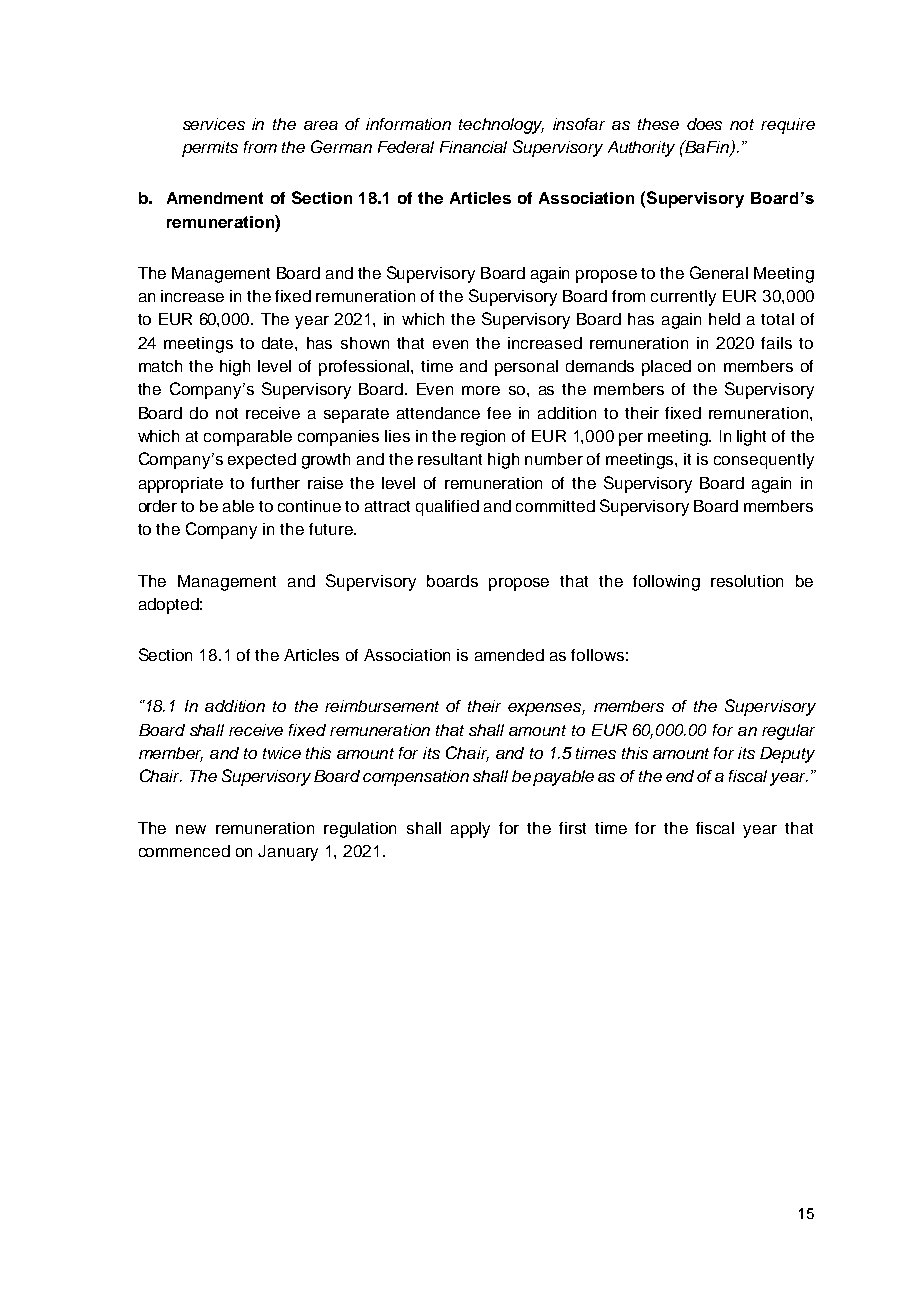 Image resolution: width=924 pixels, height=1308 pixels. Describe the element at coordinates (470, 830) in the screenshot. I see `apply` at that location.
